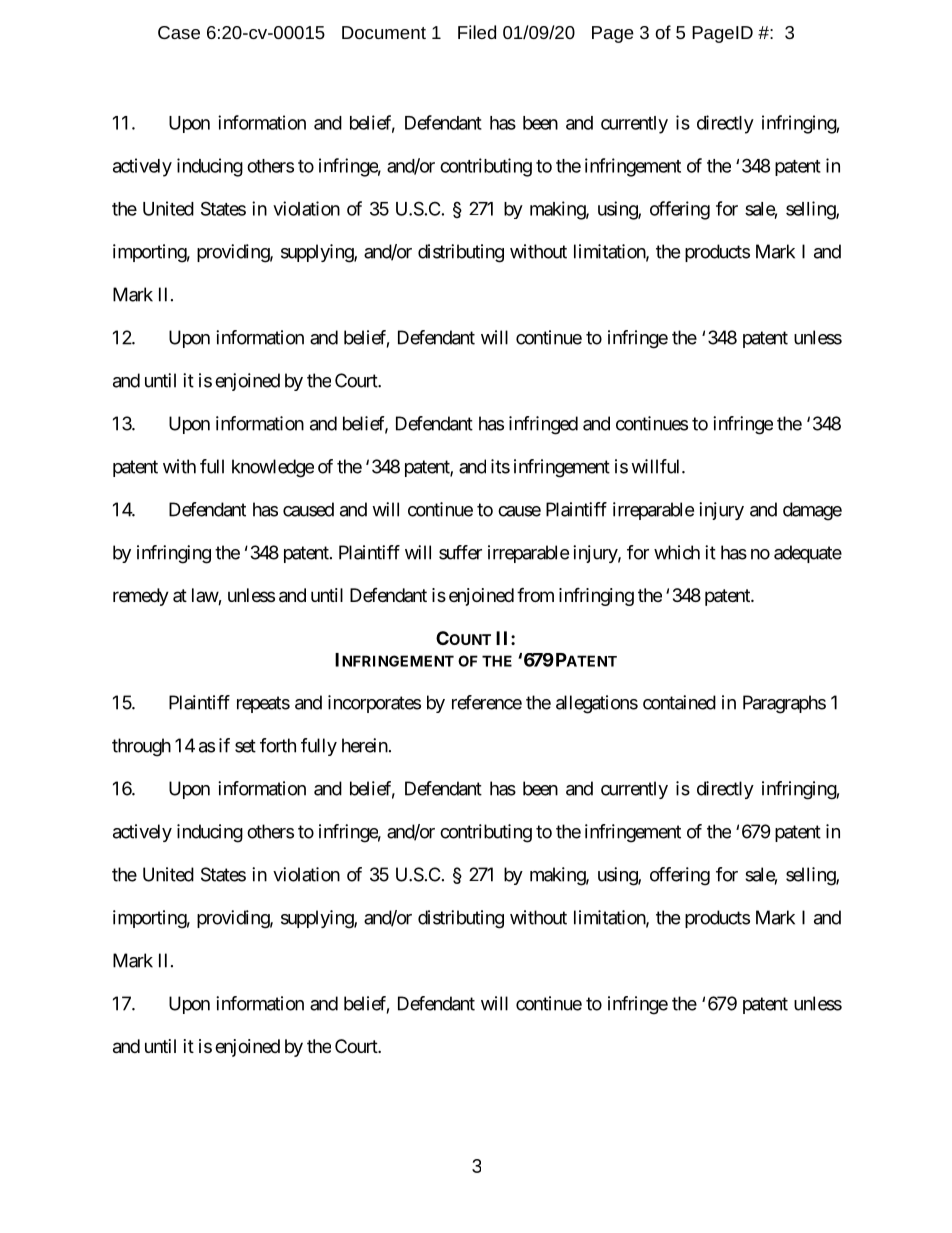 Image resolution: width=952 pixels, height=1233 pixels. I want to click on allegations, so click(597, 704).
